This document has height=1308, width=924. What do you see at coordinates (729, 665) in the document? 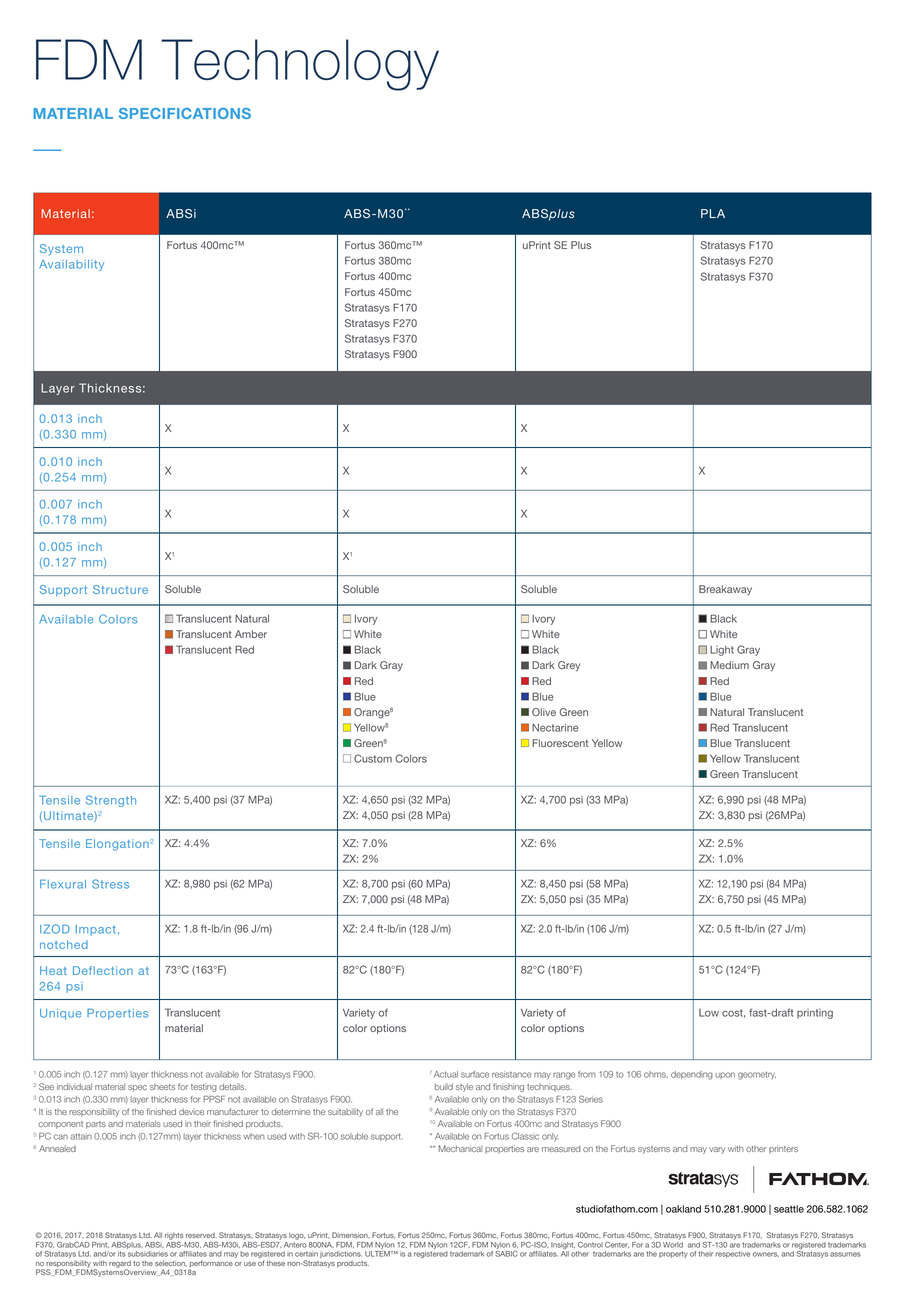
I see `Medium` at bounding box center [729, 665].
